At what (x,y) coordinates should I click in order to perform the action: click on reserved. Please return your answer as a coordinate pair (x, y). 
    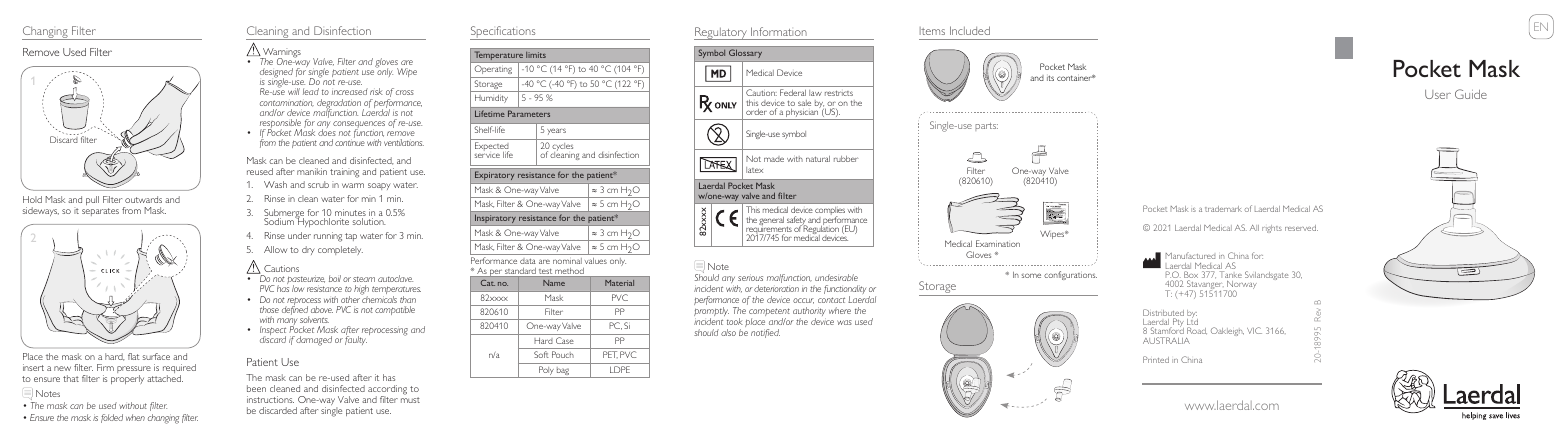
    Looking at the image, I should click on (1301, 228).
